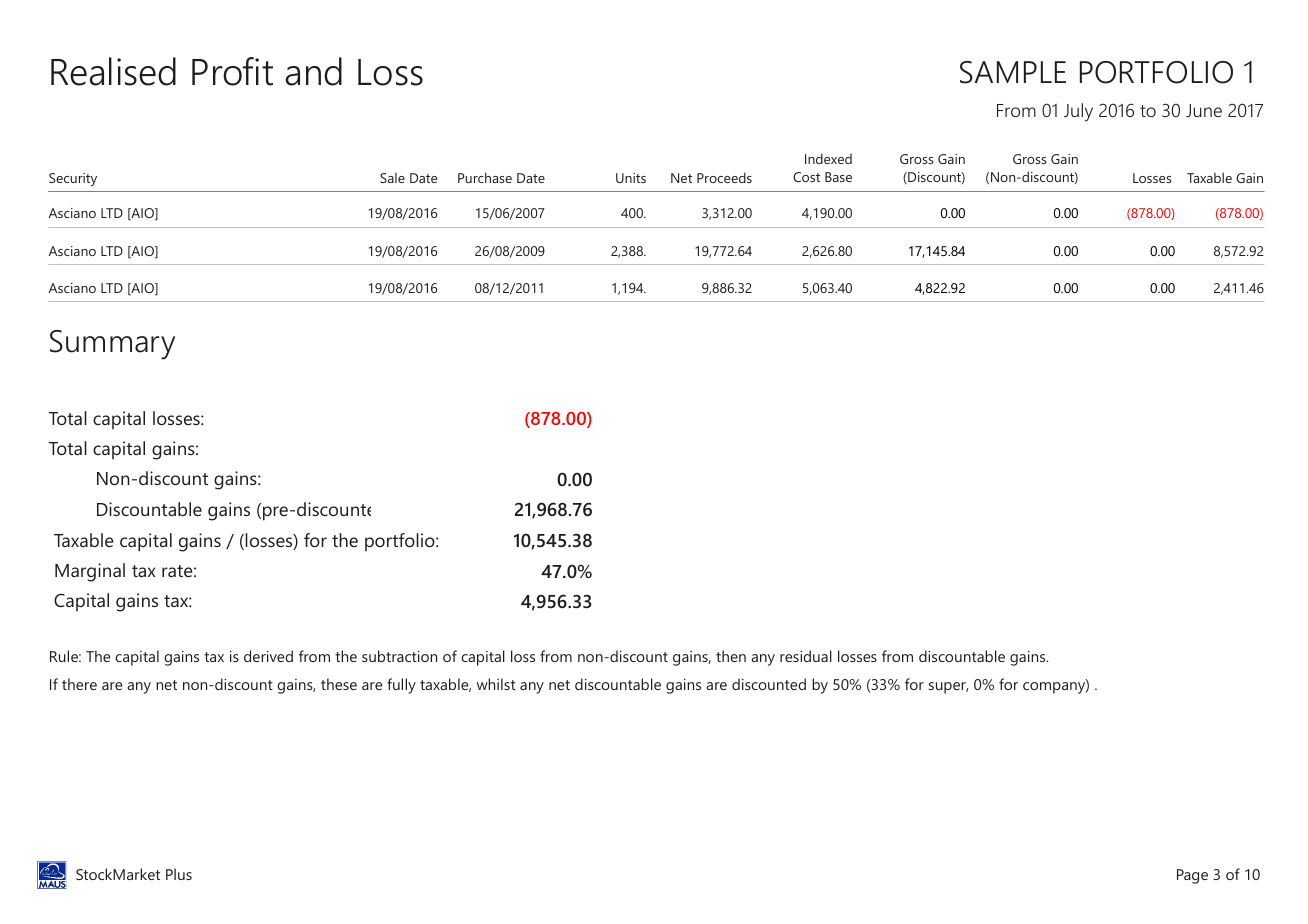  I want to click on Plus, so click(179, 874).
